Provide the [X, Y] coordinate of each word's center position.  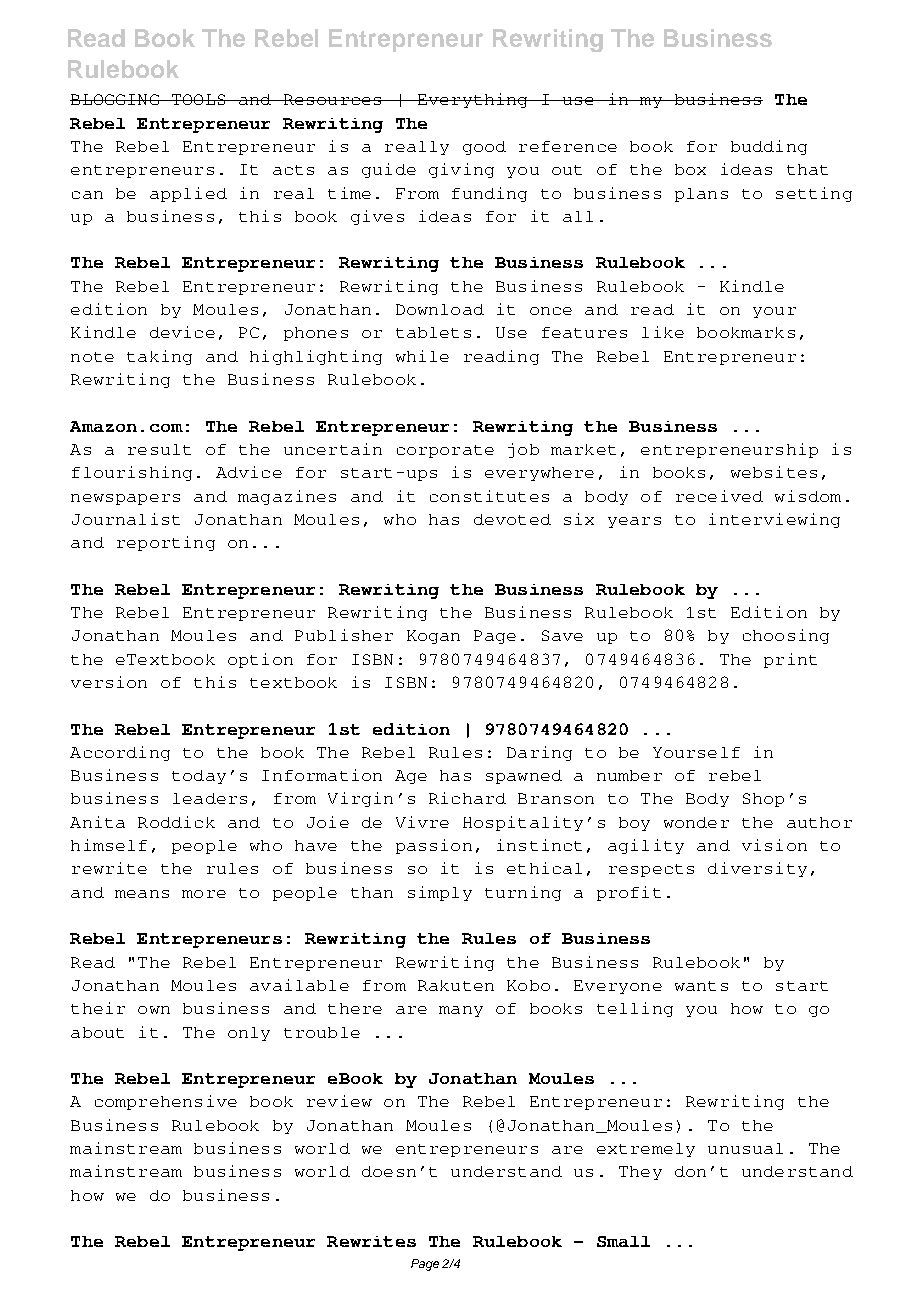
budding [769, 147]
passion [434, 846]
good [484, 148]
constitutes [489, 496]
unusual [745, 1148]
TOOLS [199, 99]
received [719, 496]
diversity [757, 869]
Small [623, 1241]
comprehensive [166, 1102]
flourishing [132, 473]
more [204, 894]
